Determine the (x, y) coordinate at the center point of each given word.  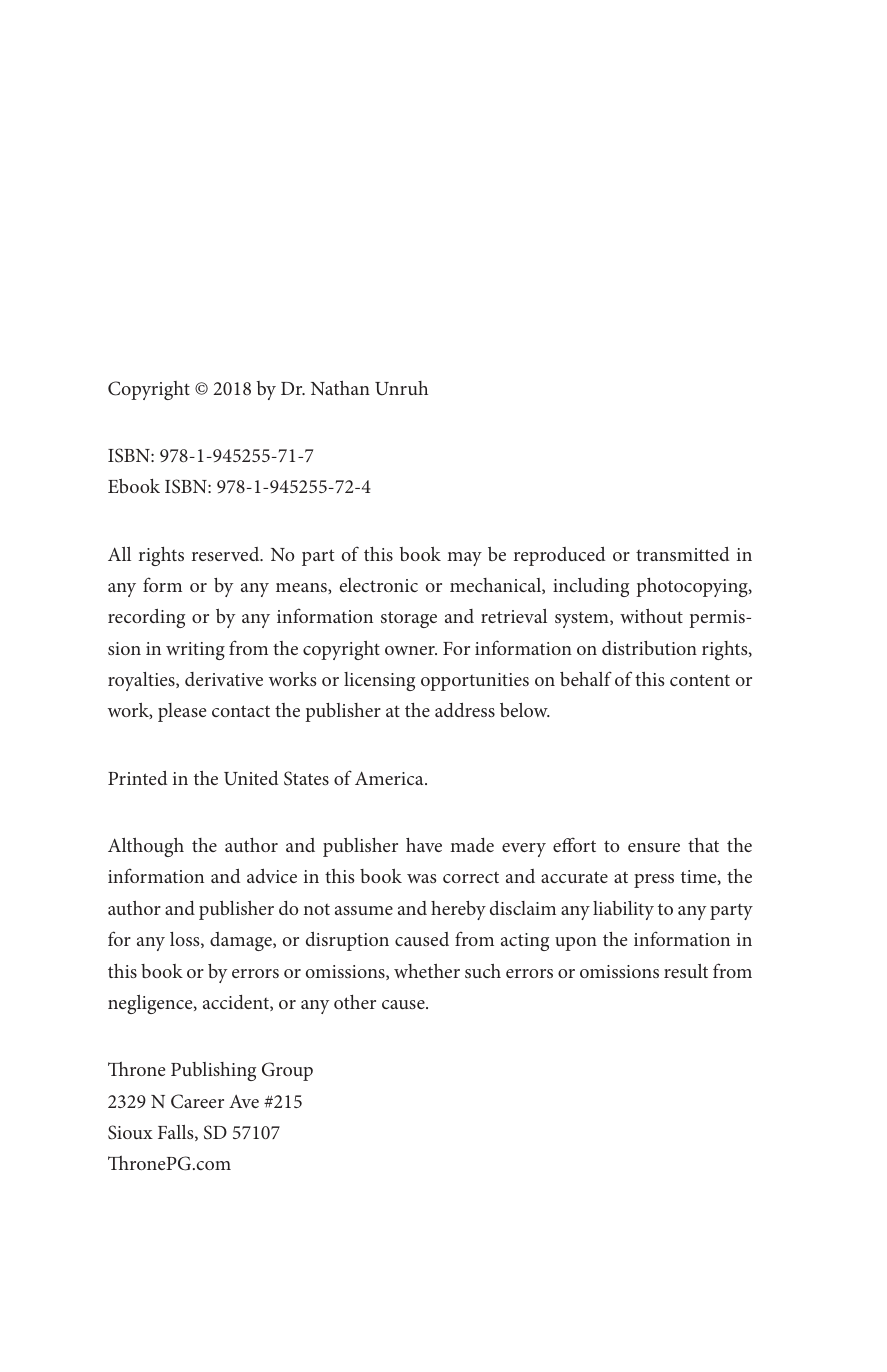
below (525, 710)
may (464, 559)
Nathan (340, 388)
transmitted (683, 554)
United (251, 778)
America (390, 778)
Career (197, 1101)
